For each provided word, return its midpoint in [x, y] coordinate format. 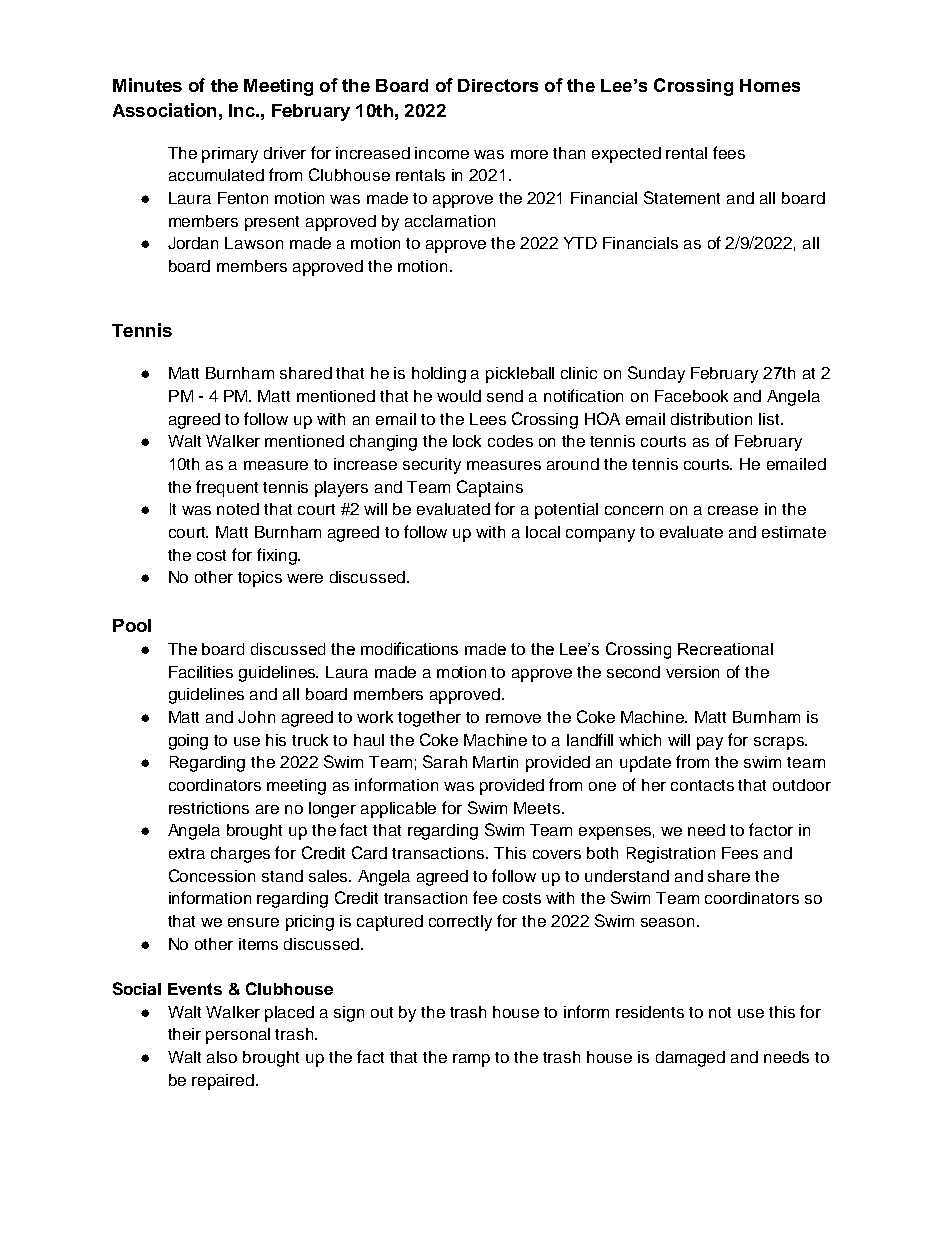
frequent [227, 488]
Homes [770, 85]
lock [467, 441]
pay [710, 743]
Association [164, 110]
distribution [711, 419]
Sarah [445, 761]
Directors [498, 85]
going [188, 742]
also [222, 1057]
